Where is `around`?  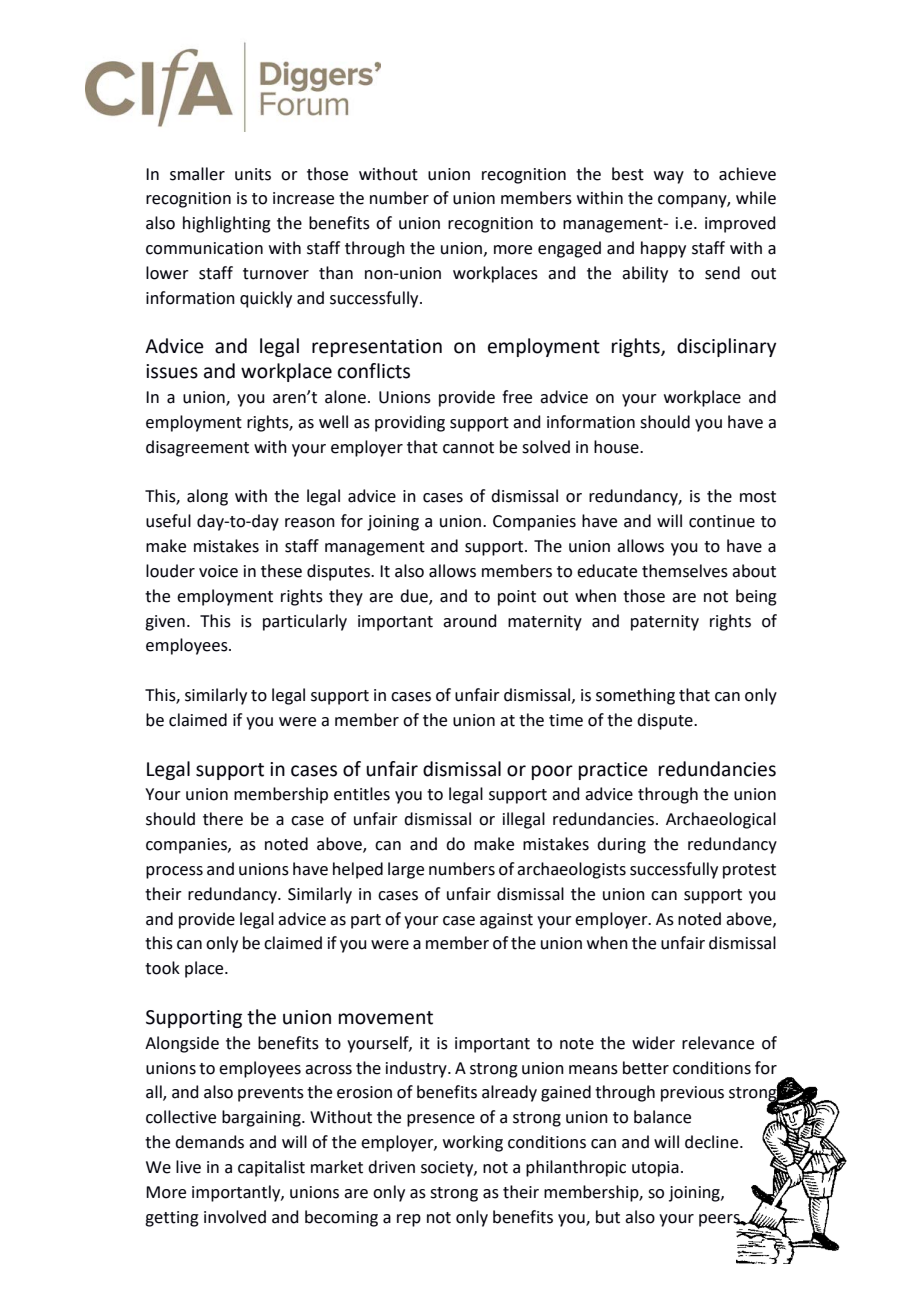 around is located at coordinates (470, 621).
